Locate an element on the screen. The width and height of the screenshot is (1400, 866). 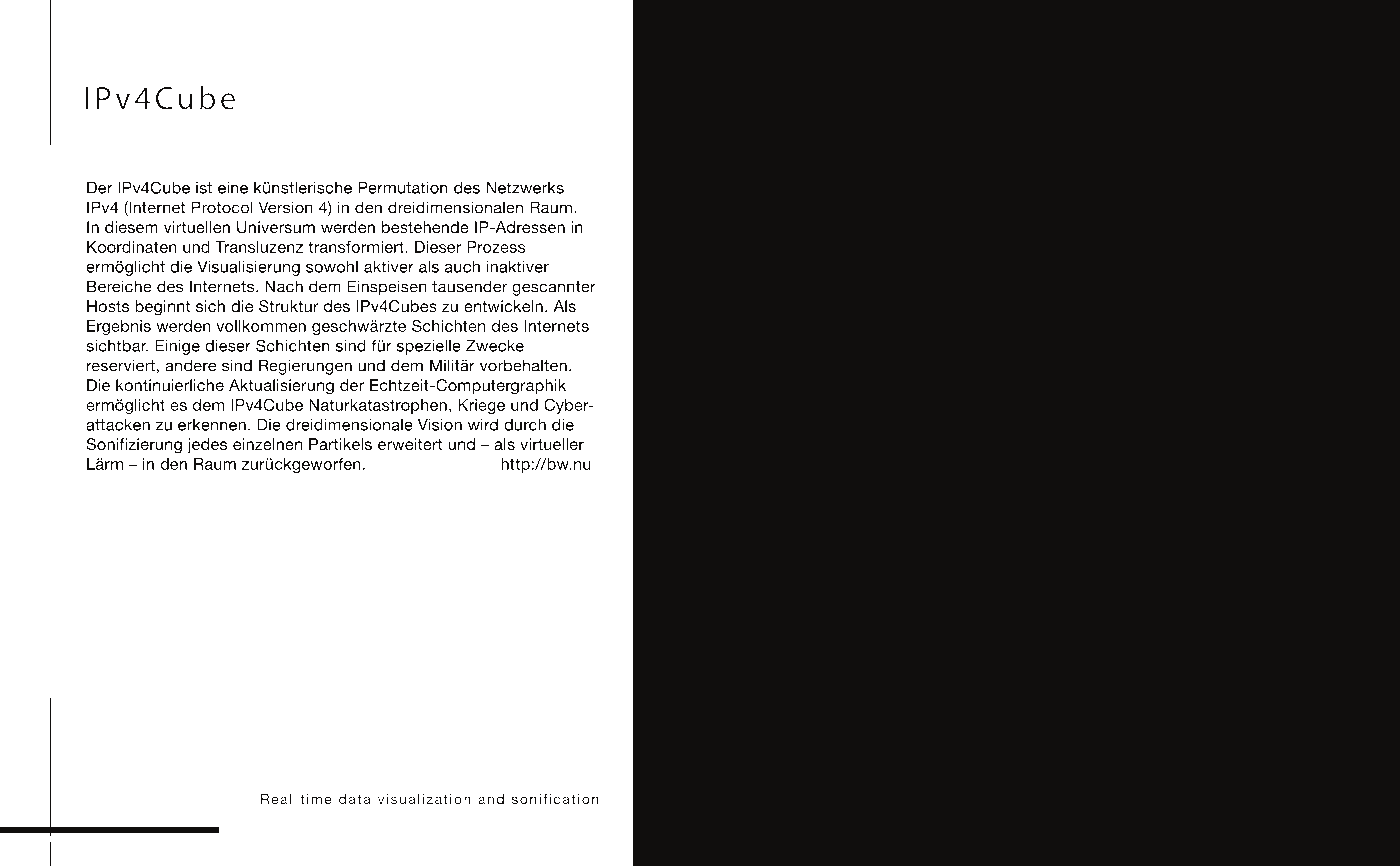
auch is located at coordinates (462, 266).
